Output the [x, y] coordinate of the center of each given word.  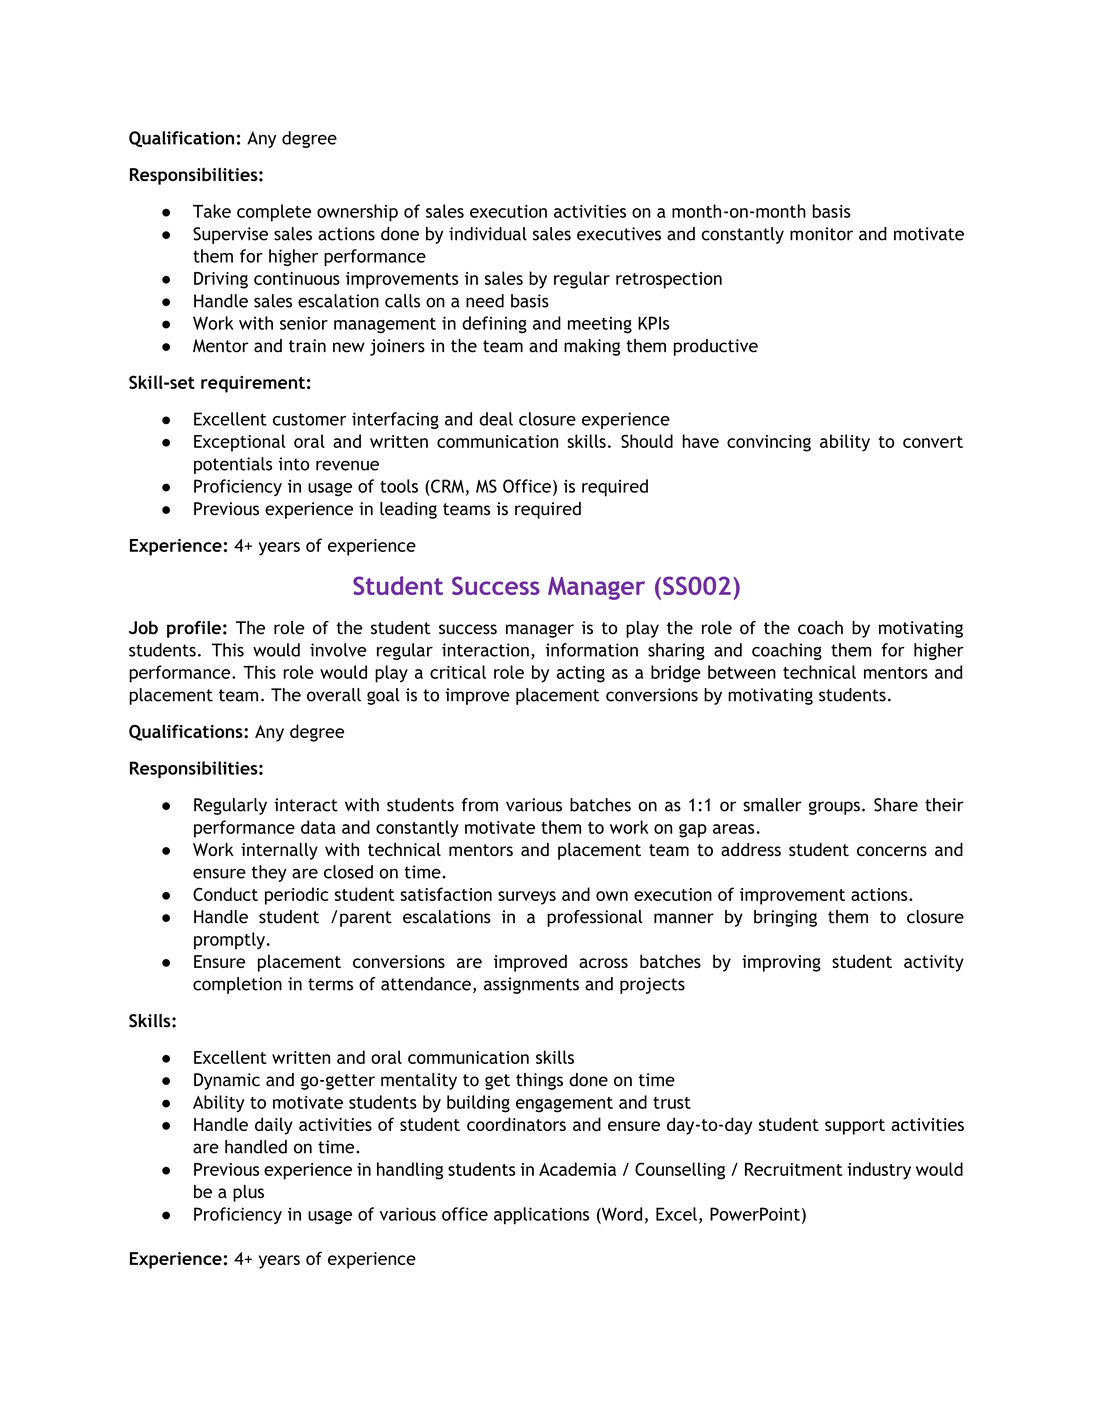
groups [834, 808]
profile [194, 629]
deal [496, 419]
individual [488, 234]
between [742, 672]
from [479, 805]
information [592, 650]
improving [781, 963]
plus [248, 1193]
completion [237, 985]
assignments [531, 985]
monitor [821, 234]
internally [279, 851]
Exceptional [240, 443]
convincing [769, 443]
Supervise [230, 235]
